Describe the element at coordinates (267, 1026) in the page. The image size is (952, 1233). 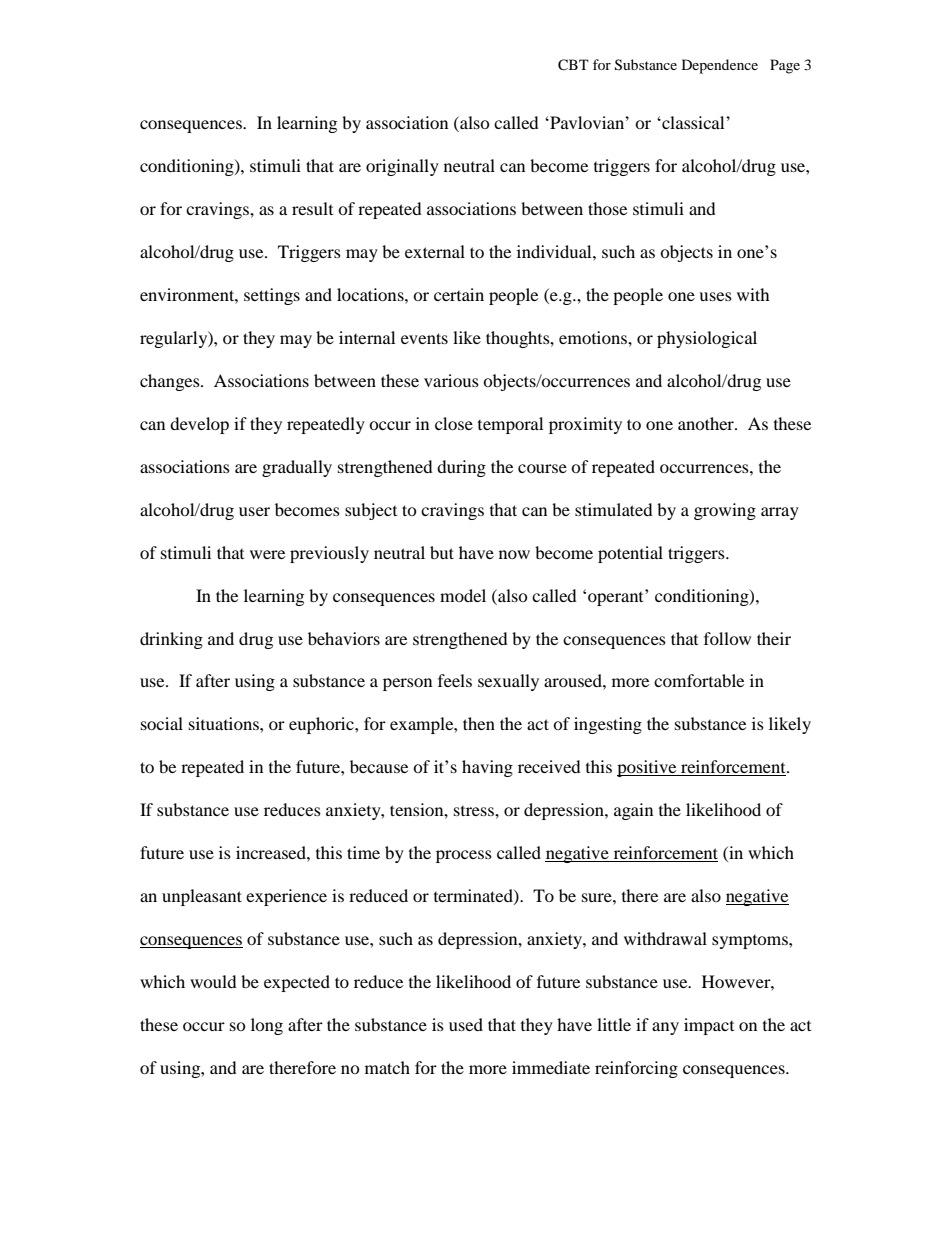
I see `long` at that location.
